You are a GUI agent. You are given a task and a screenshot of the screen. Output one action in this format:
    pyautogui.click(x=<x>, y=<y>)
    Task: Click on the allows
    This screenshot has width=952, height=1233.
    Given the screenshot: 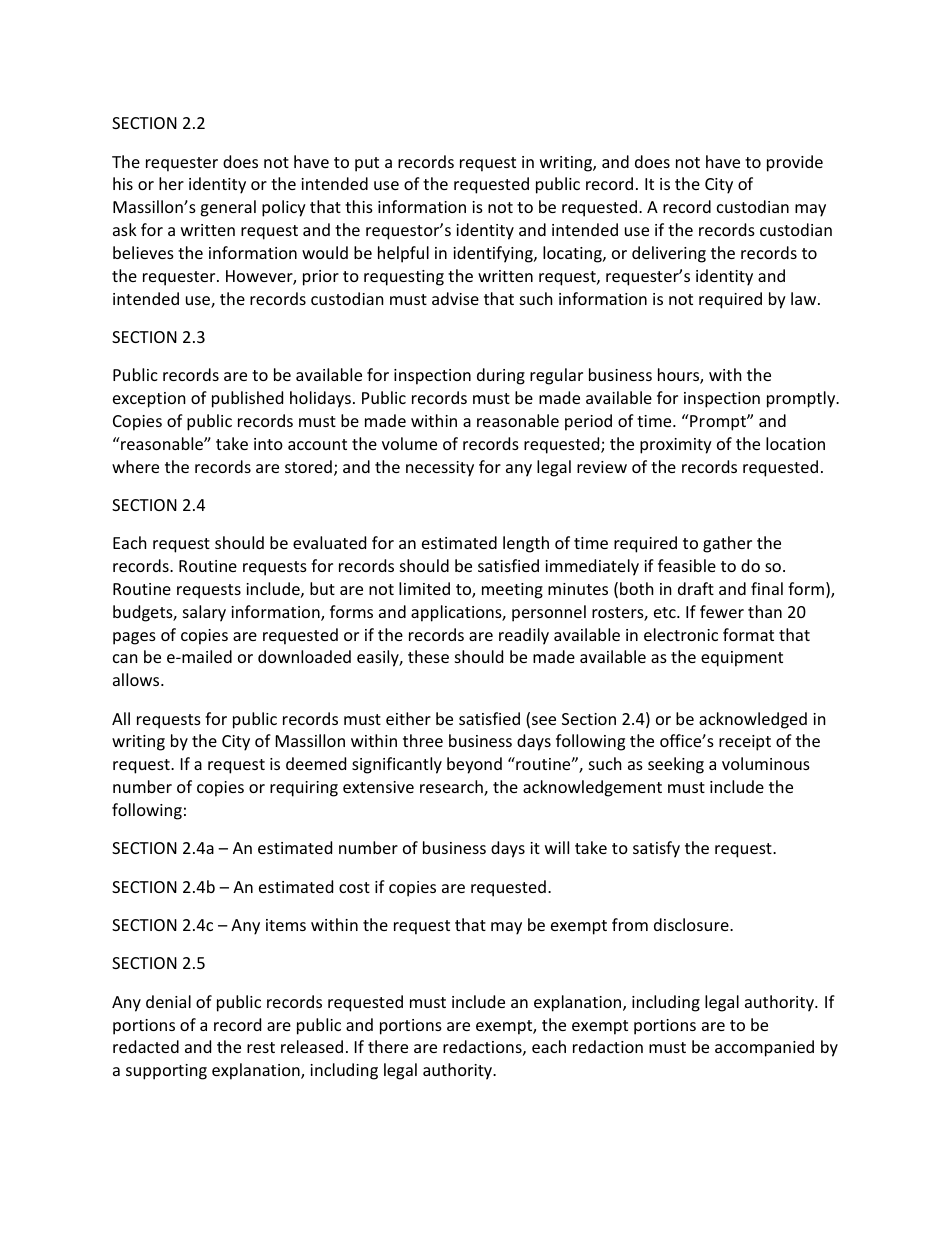 What is the action you would take?
    pyautogui.click(x=137, y=679)
